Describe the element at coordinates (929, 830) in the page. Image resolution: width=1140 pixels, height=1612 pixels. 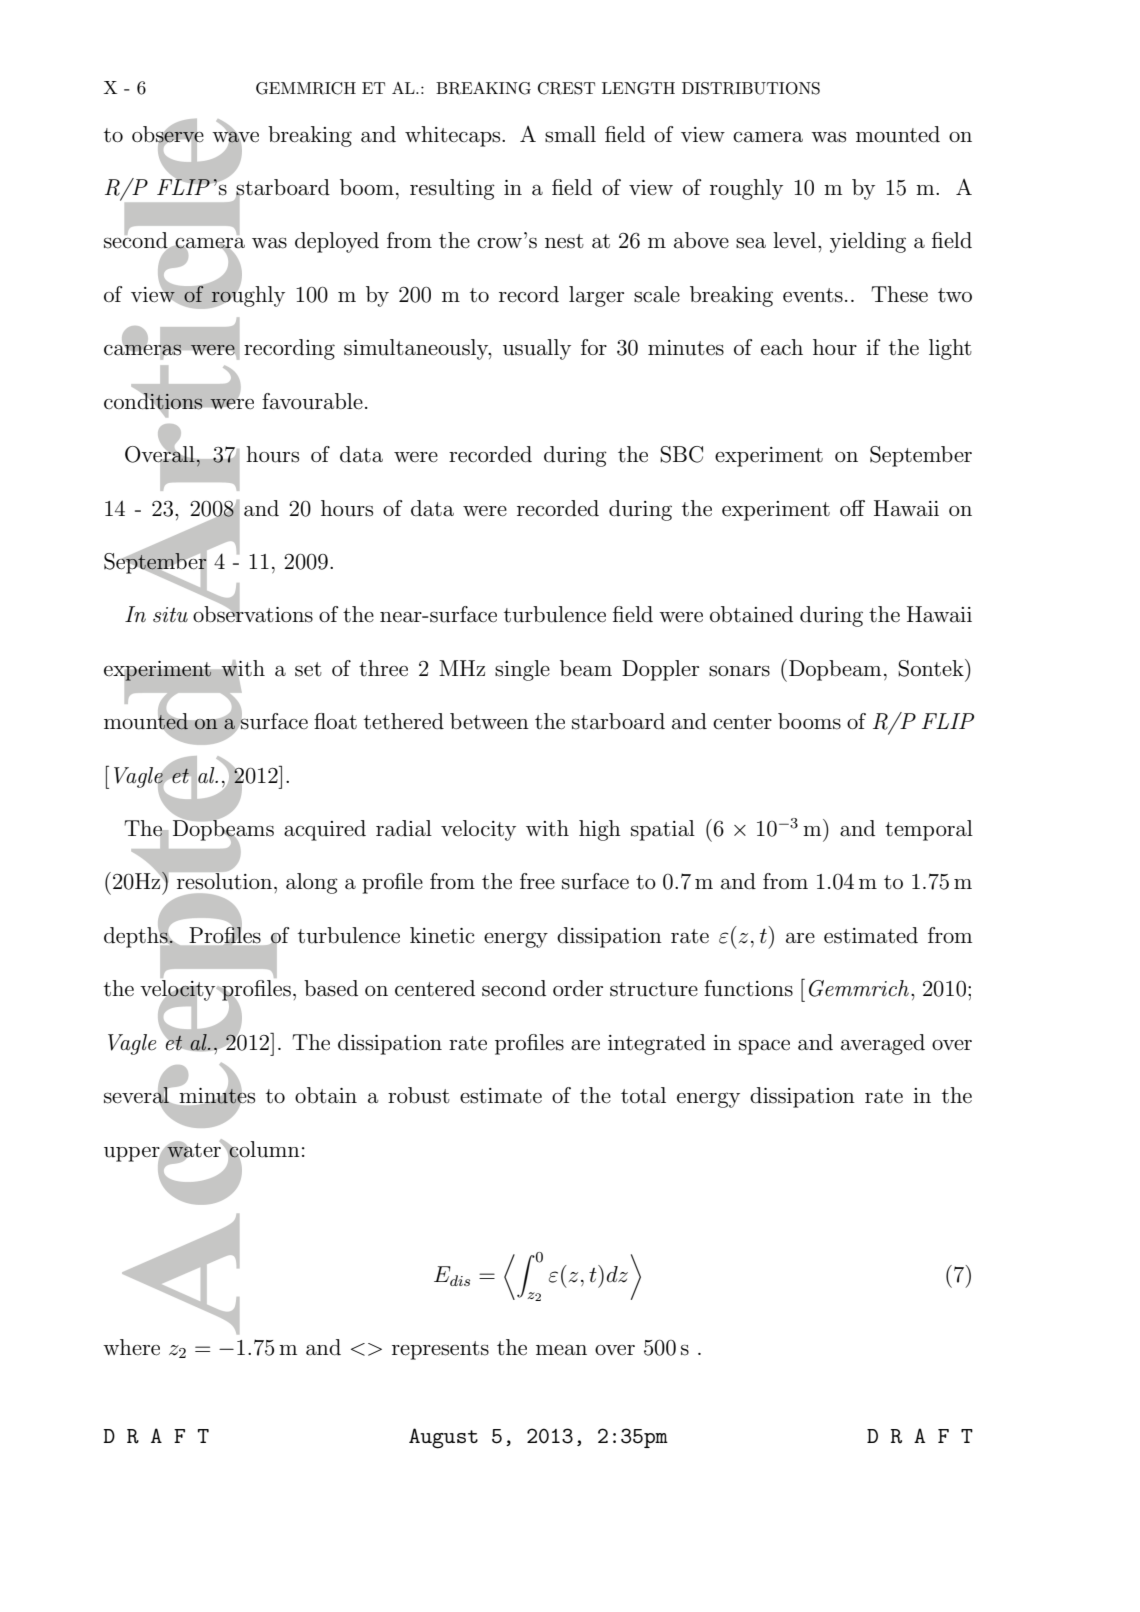
I see `temporal` at that location.
